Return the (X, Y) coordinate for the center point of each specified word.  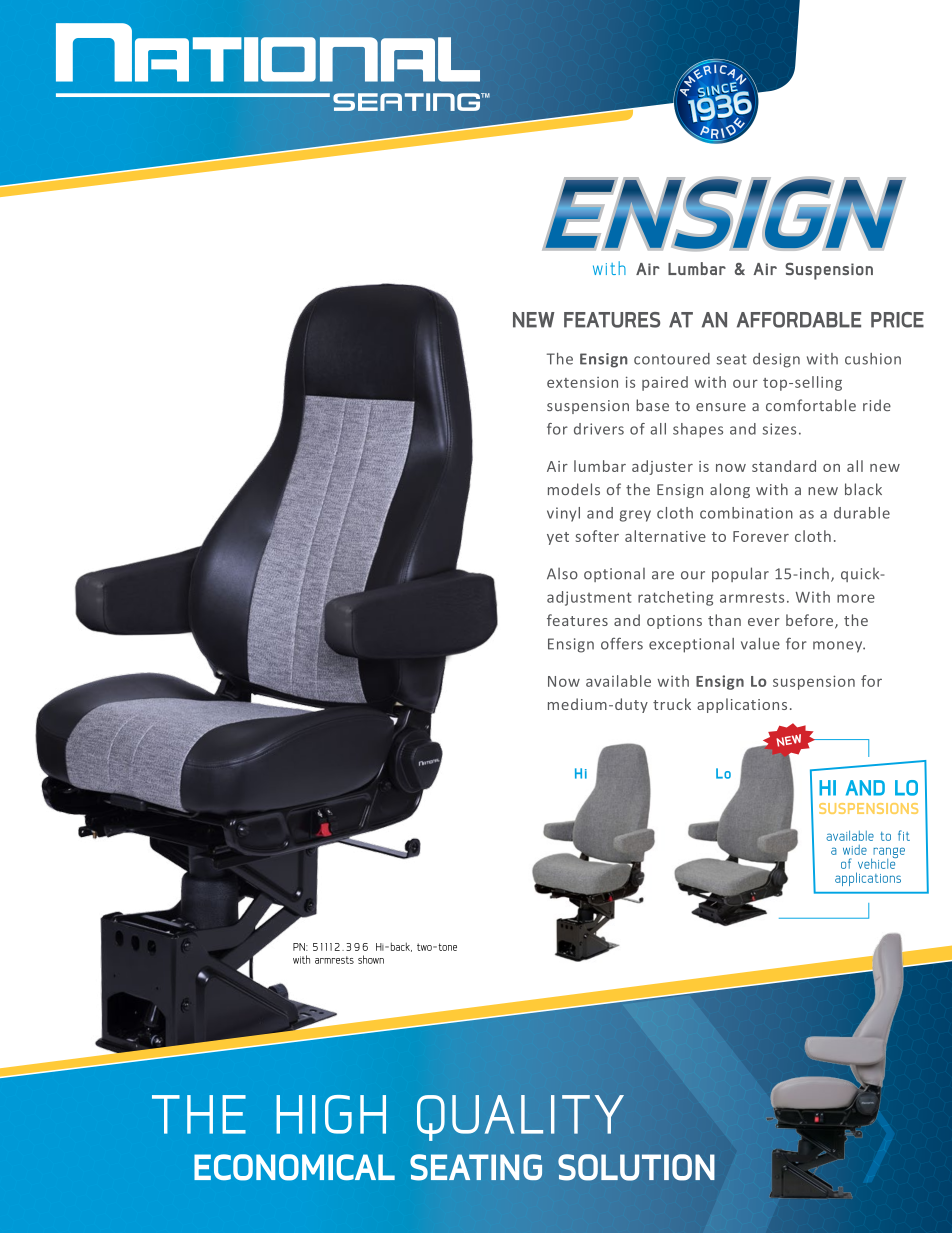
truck (672, 704)
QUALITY (520, 1118)
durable (862, 513)
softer (597, 536)
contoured (672, 359)
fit (904, 835)
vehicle (878, 862)
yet (558, 538)
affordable (799, 320)
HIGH (331, 1114)
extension (582, 382)
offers (622, 643)
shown (371, 959)
